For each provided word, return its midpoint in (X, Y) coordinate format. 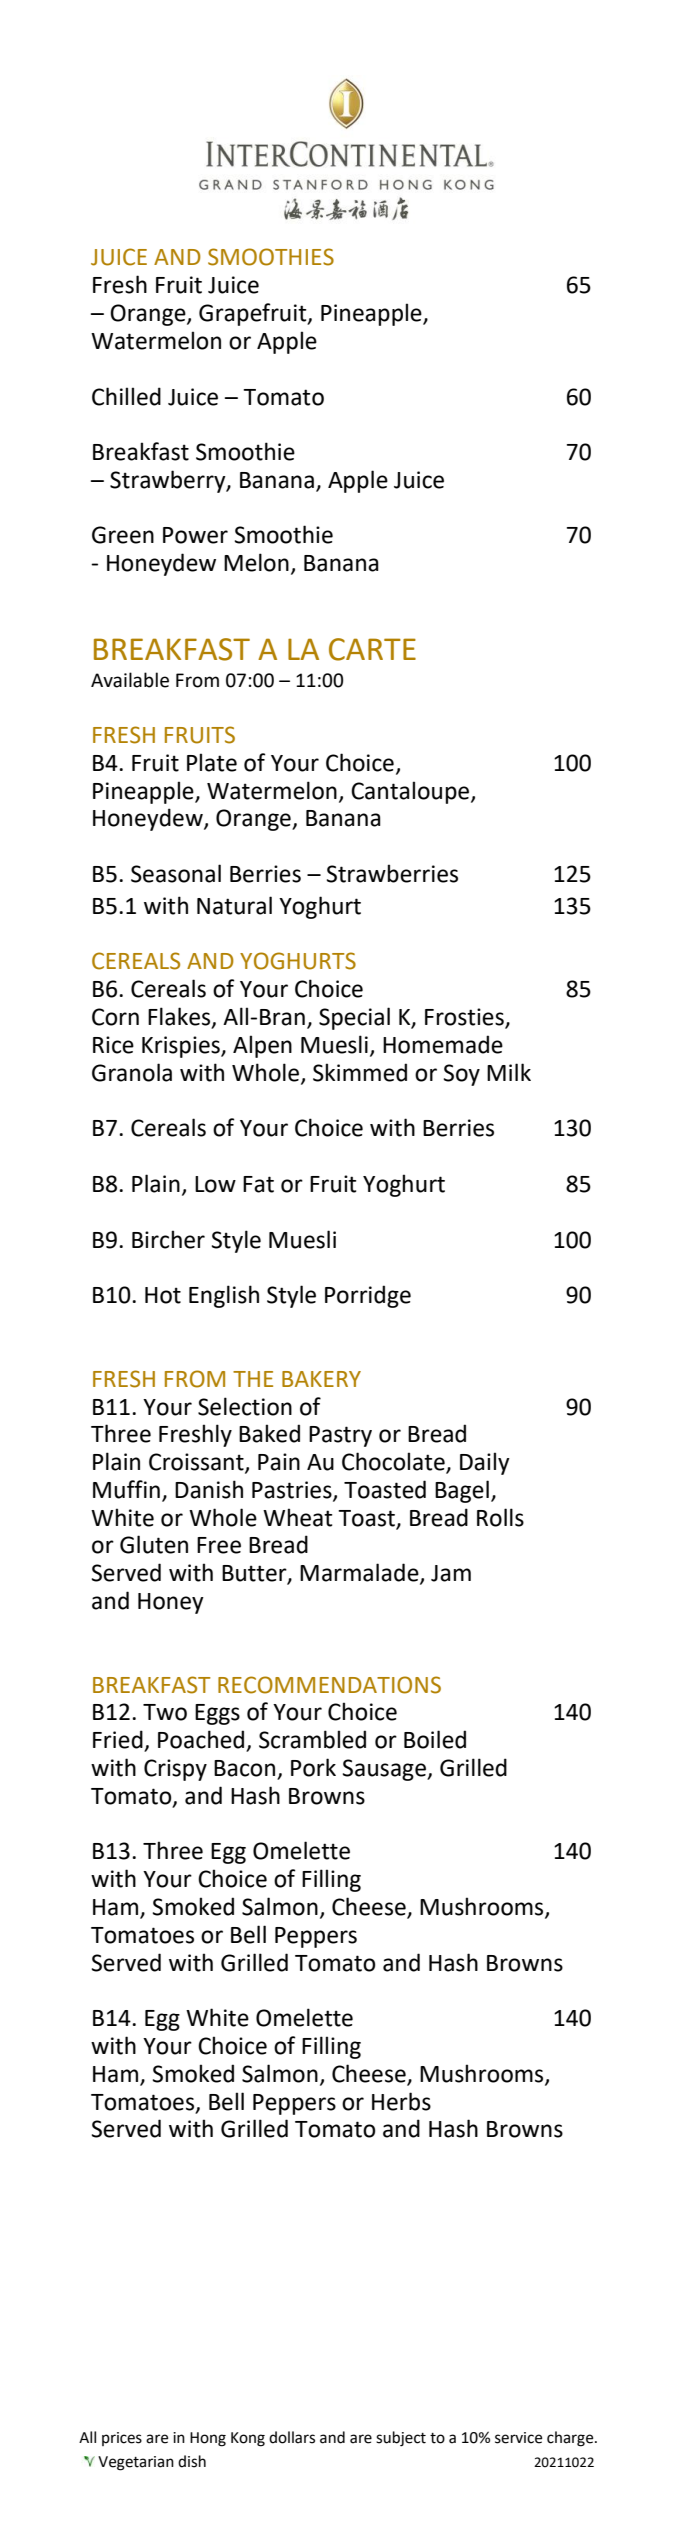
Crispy (175, 1770)
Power (195, 535)
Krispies (182, 1047)
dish (192, 2461)
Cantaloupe (411, 792)
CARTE (372, 649)
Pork (313, 1767)
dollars (292, 2437)
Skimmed (360, 1072)
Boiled (435, 1739)
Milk (509, 1072)
